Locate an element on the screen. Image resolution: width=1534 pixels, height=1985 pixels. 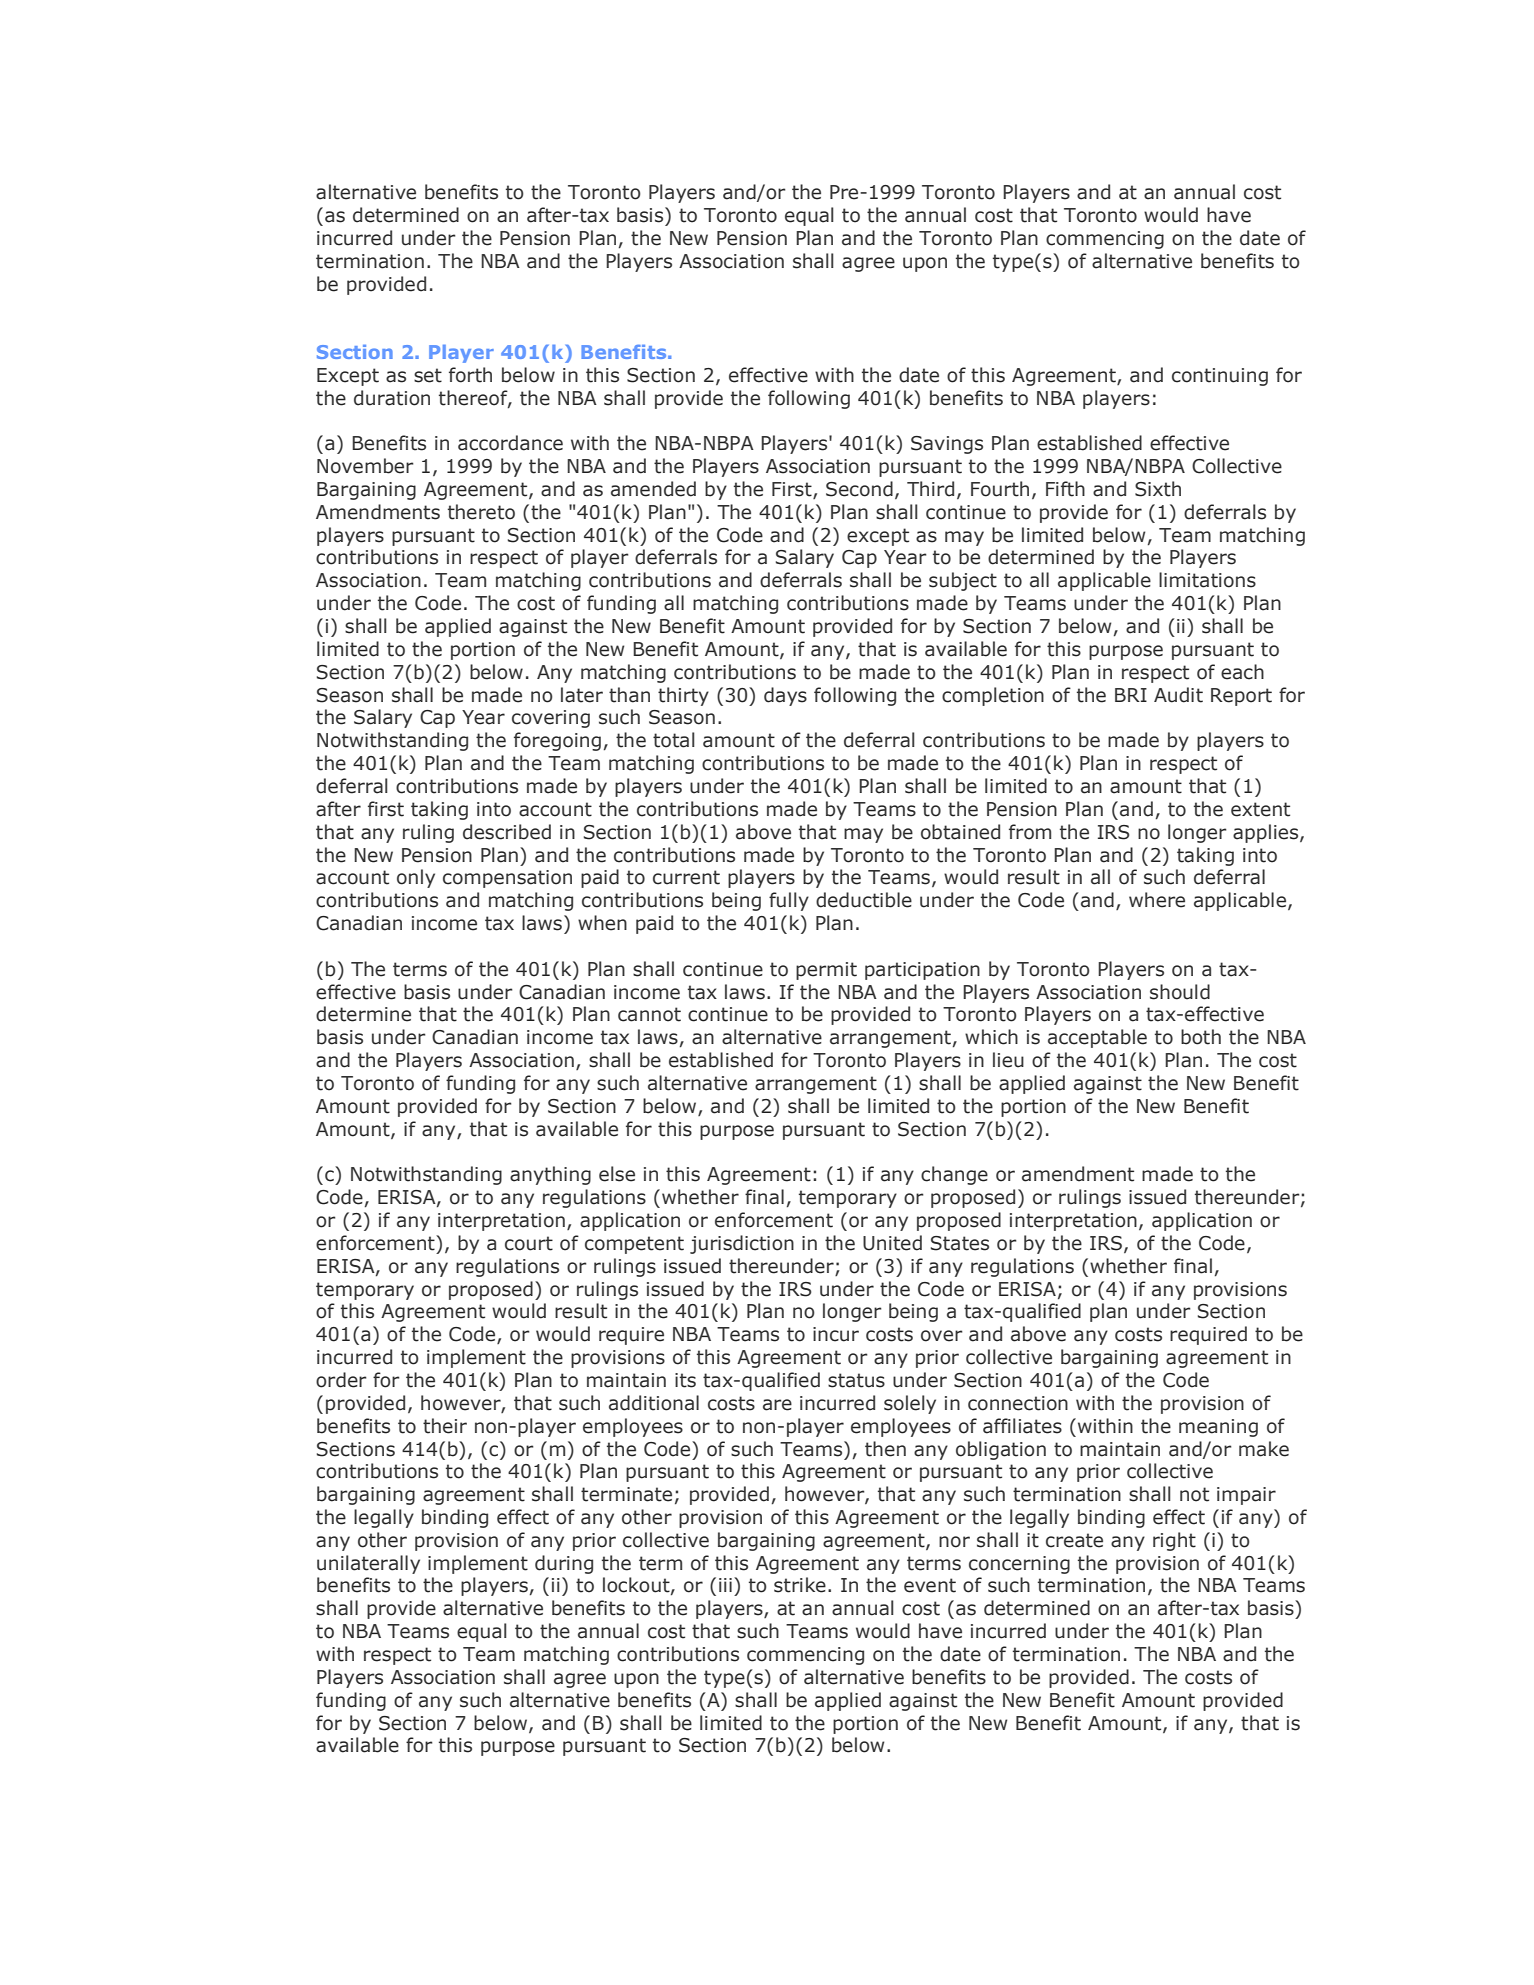
forth is located at coordinates (470, 375).
